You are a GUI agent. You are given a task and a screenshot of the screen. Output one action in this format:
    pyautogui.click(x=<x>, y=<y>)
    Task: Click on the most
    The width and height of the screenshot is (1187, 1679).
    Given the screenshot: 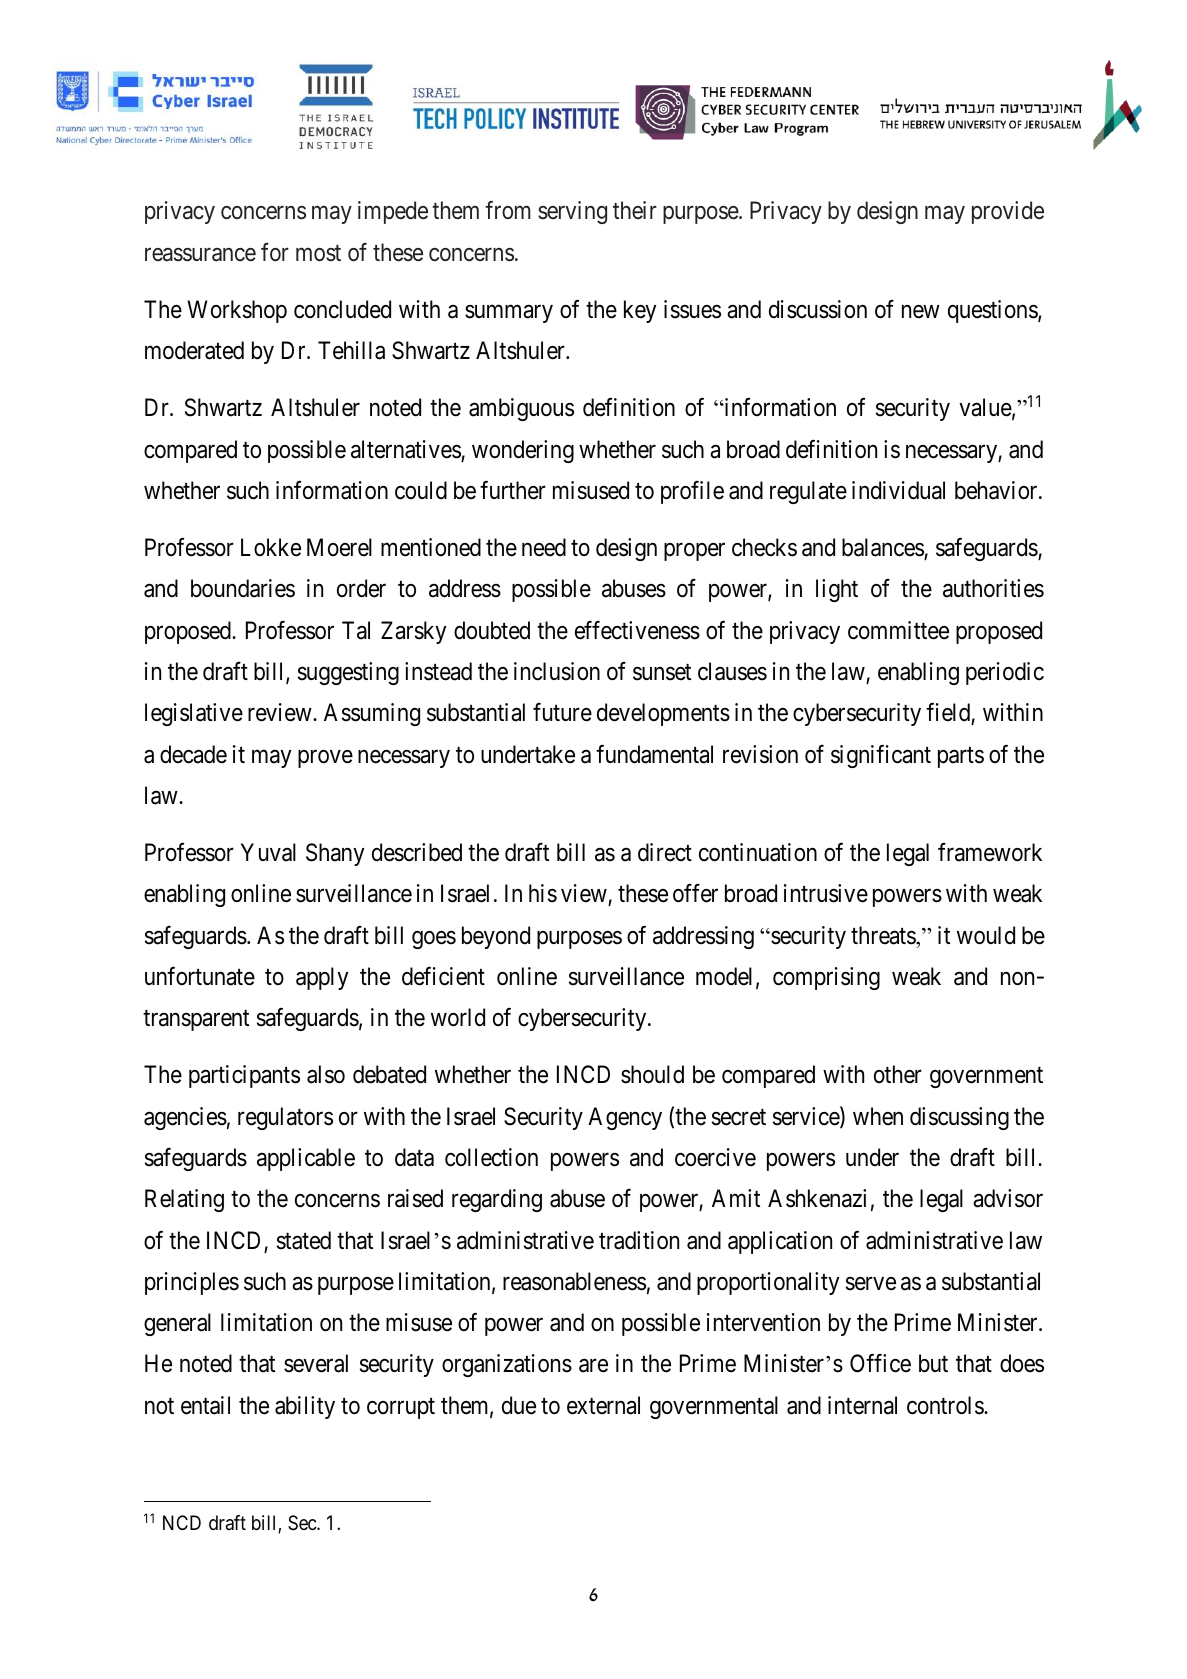 What is the action you would take?
    pyautogui.click(x=318, y=253)
